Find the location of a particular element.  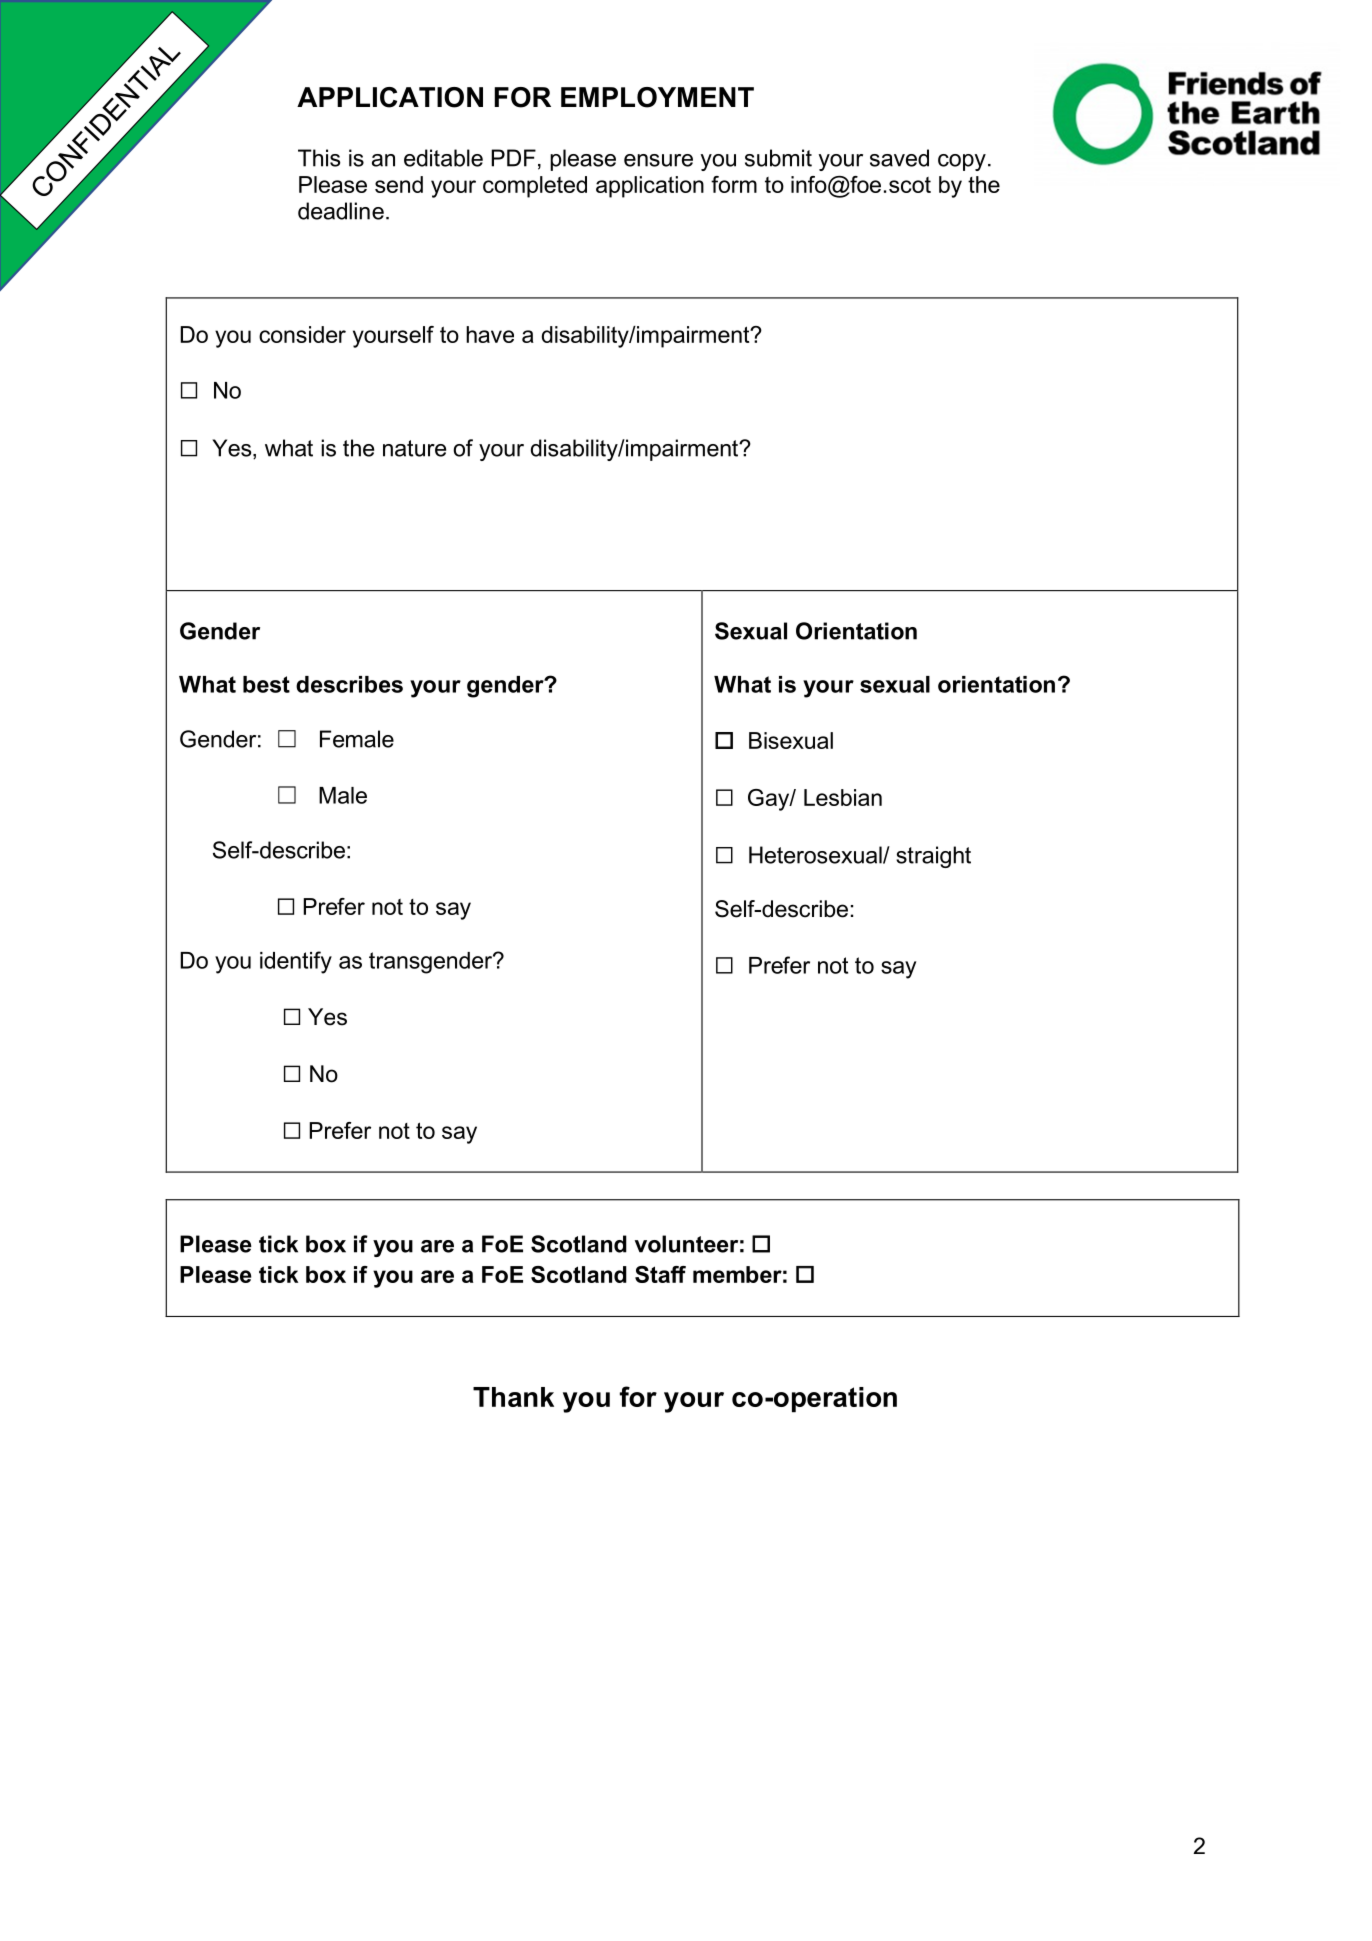

ensure is located at coordinates (658, 160).
